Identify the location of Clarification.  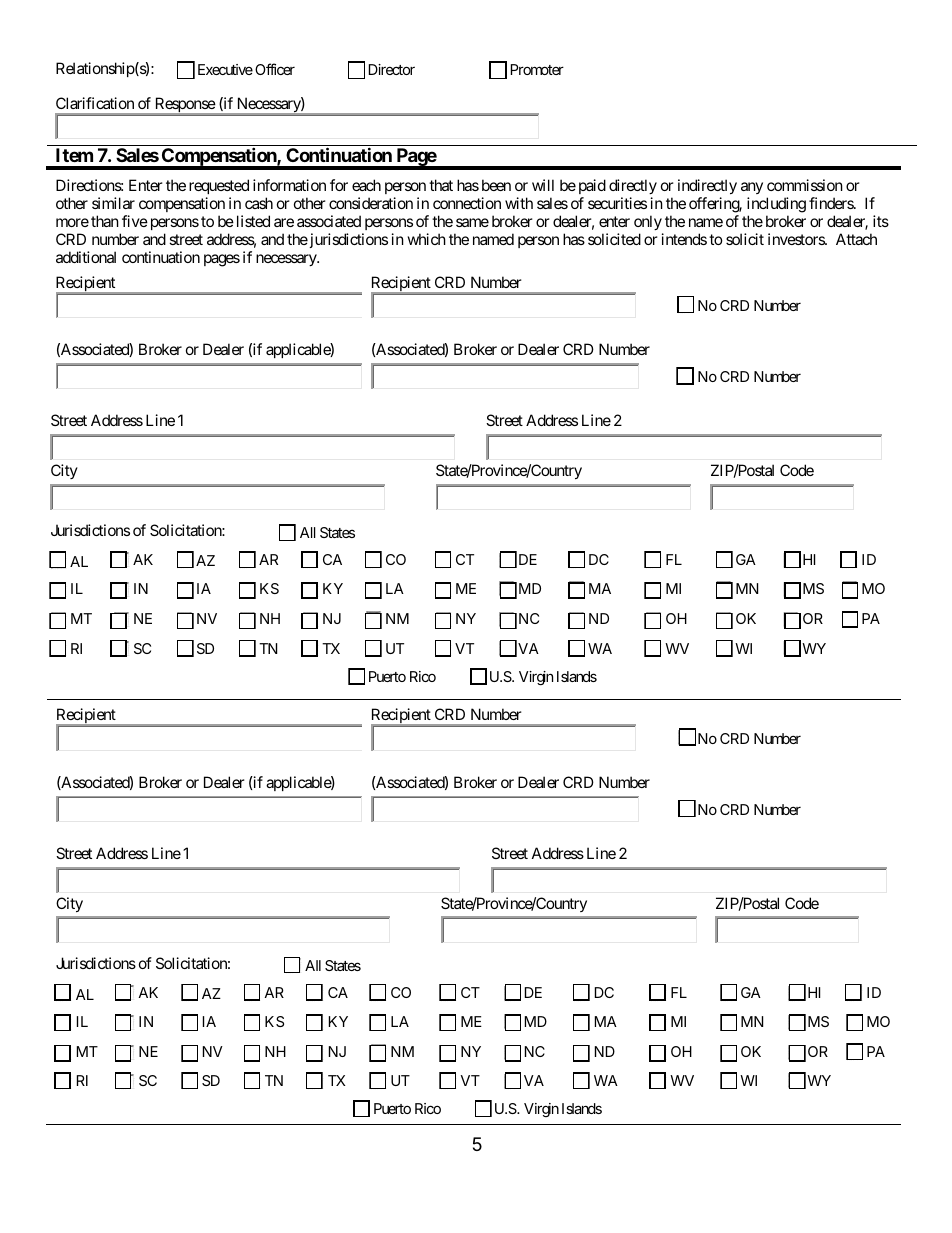
(95, 103).
